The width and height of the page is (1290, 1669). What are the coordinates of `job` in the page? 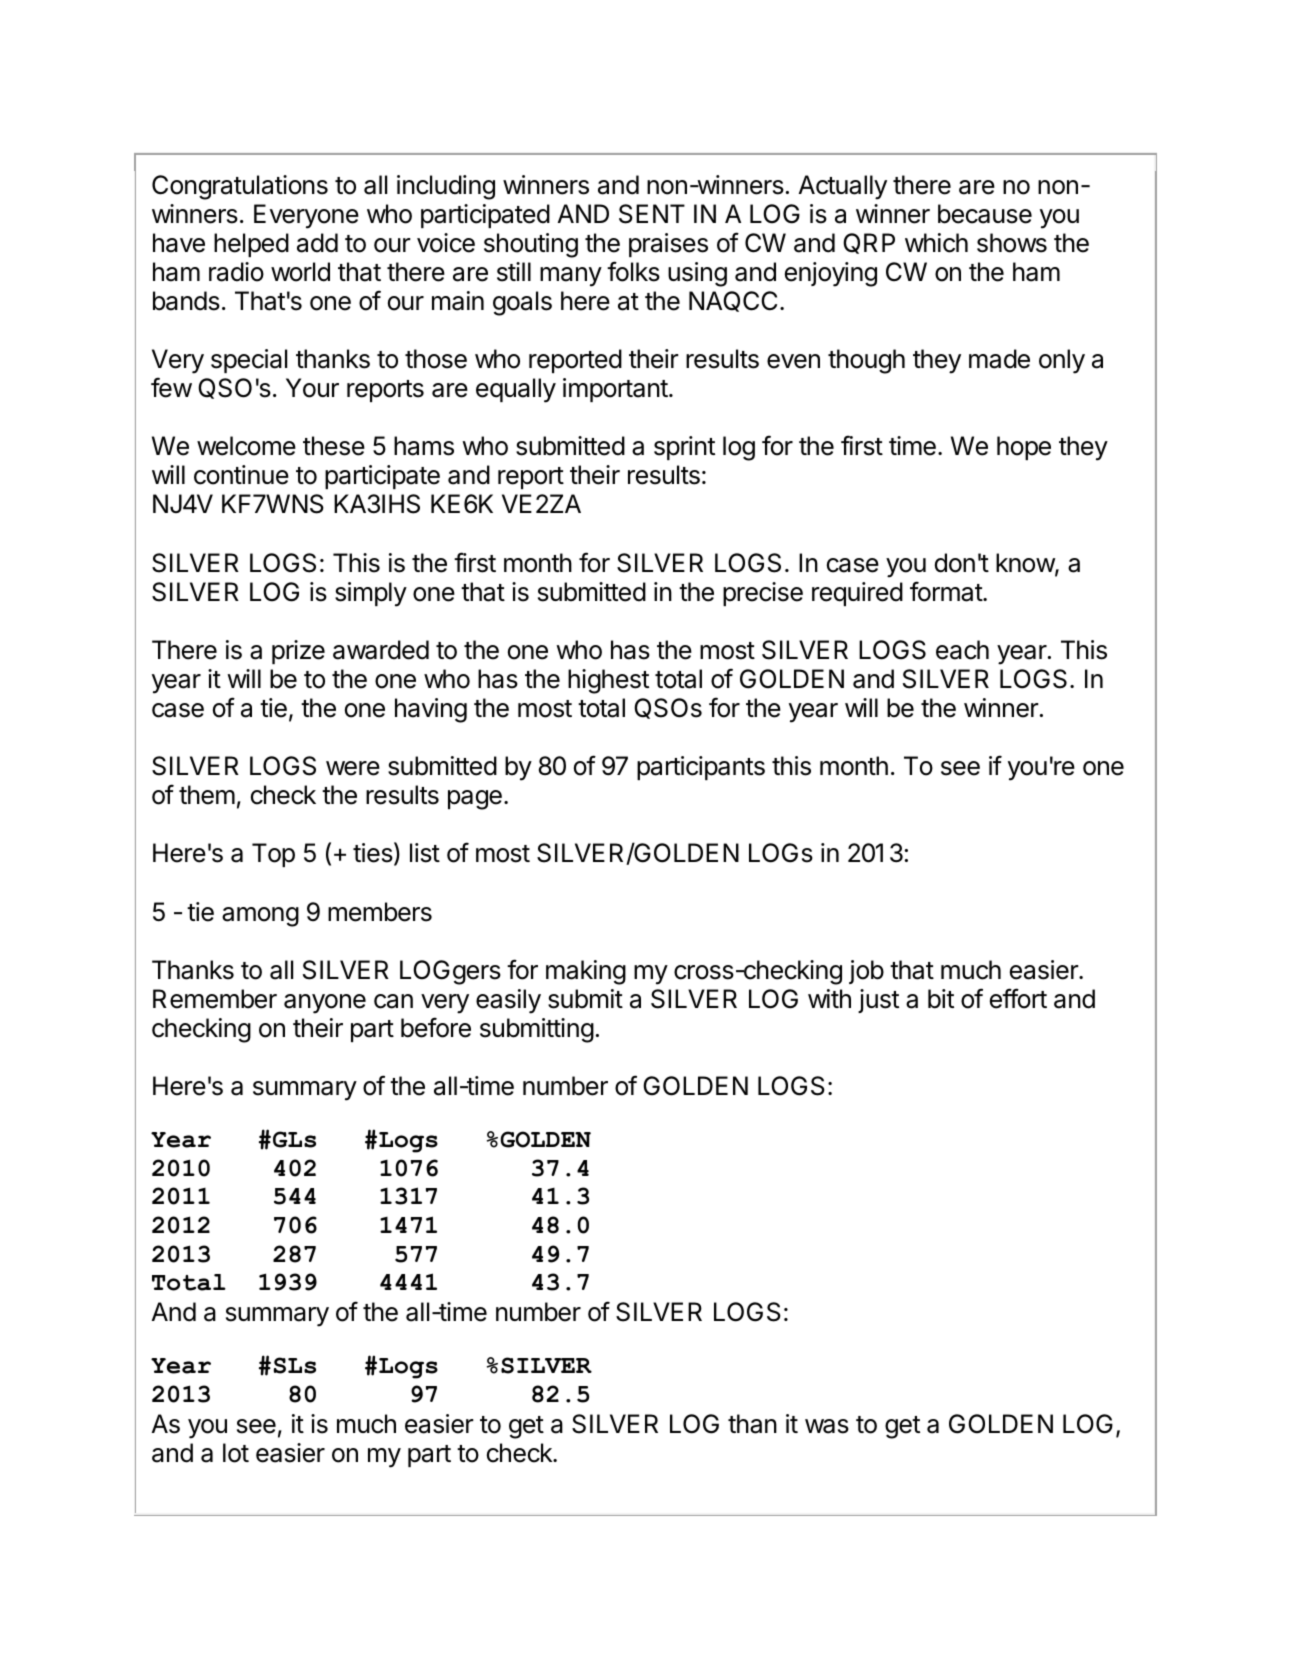 It's located at (866, 972).
